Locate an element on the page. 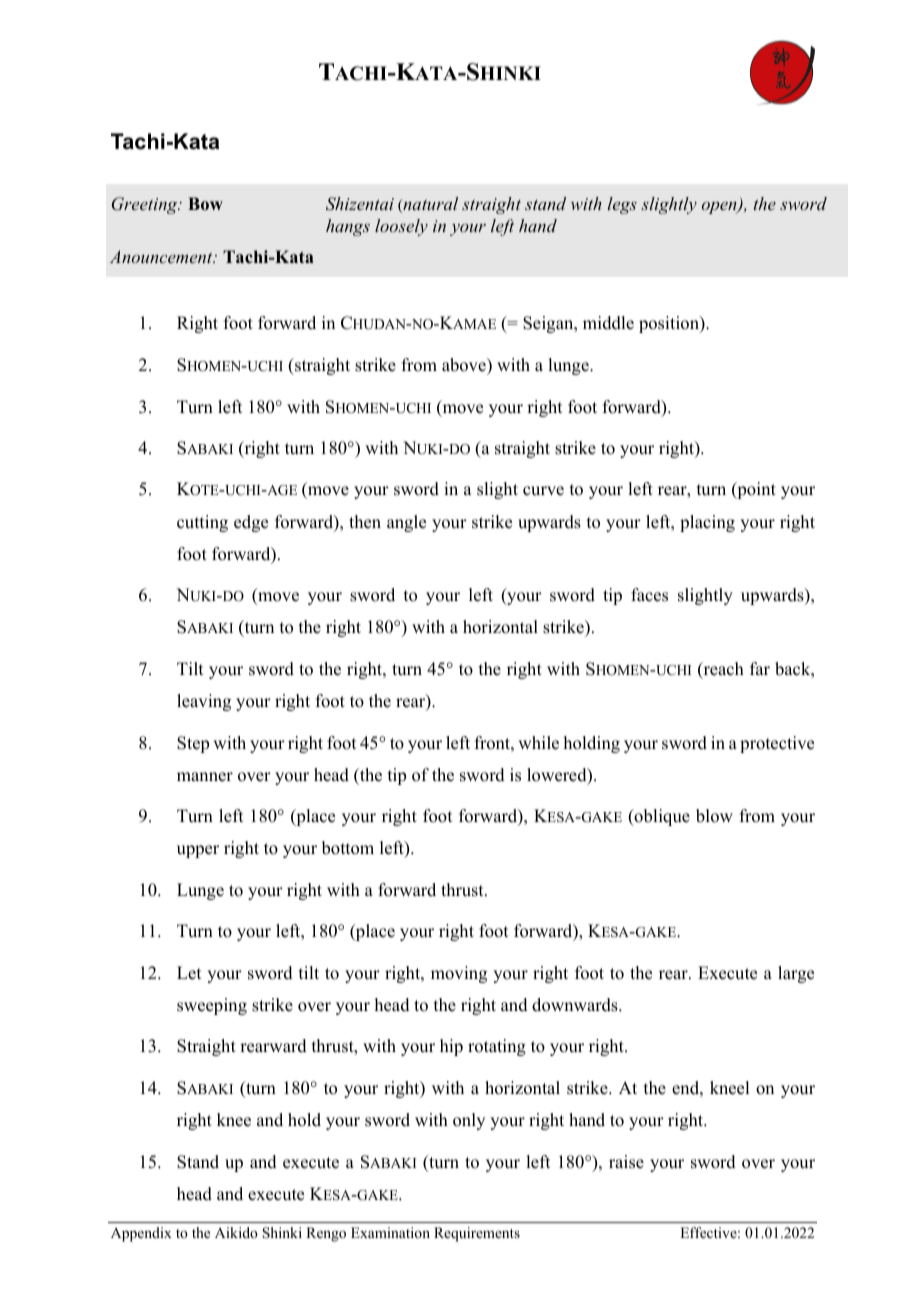 The image size is (924, 1308). blow is located at coordinates (714, 816).
